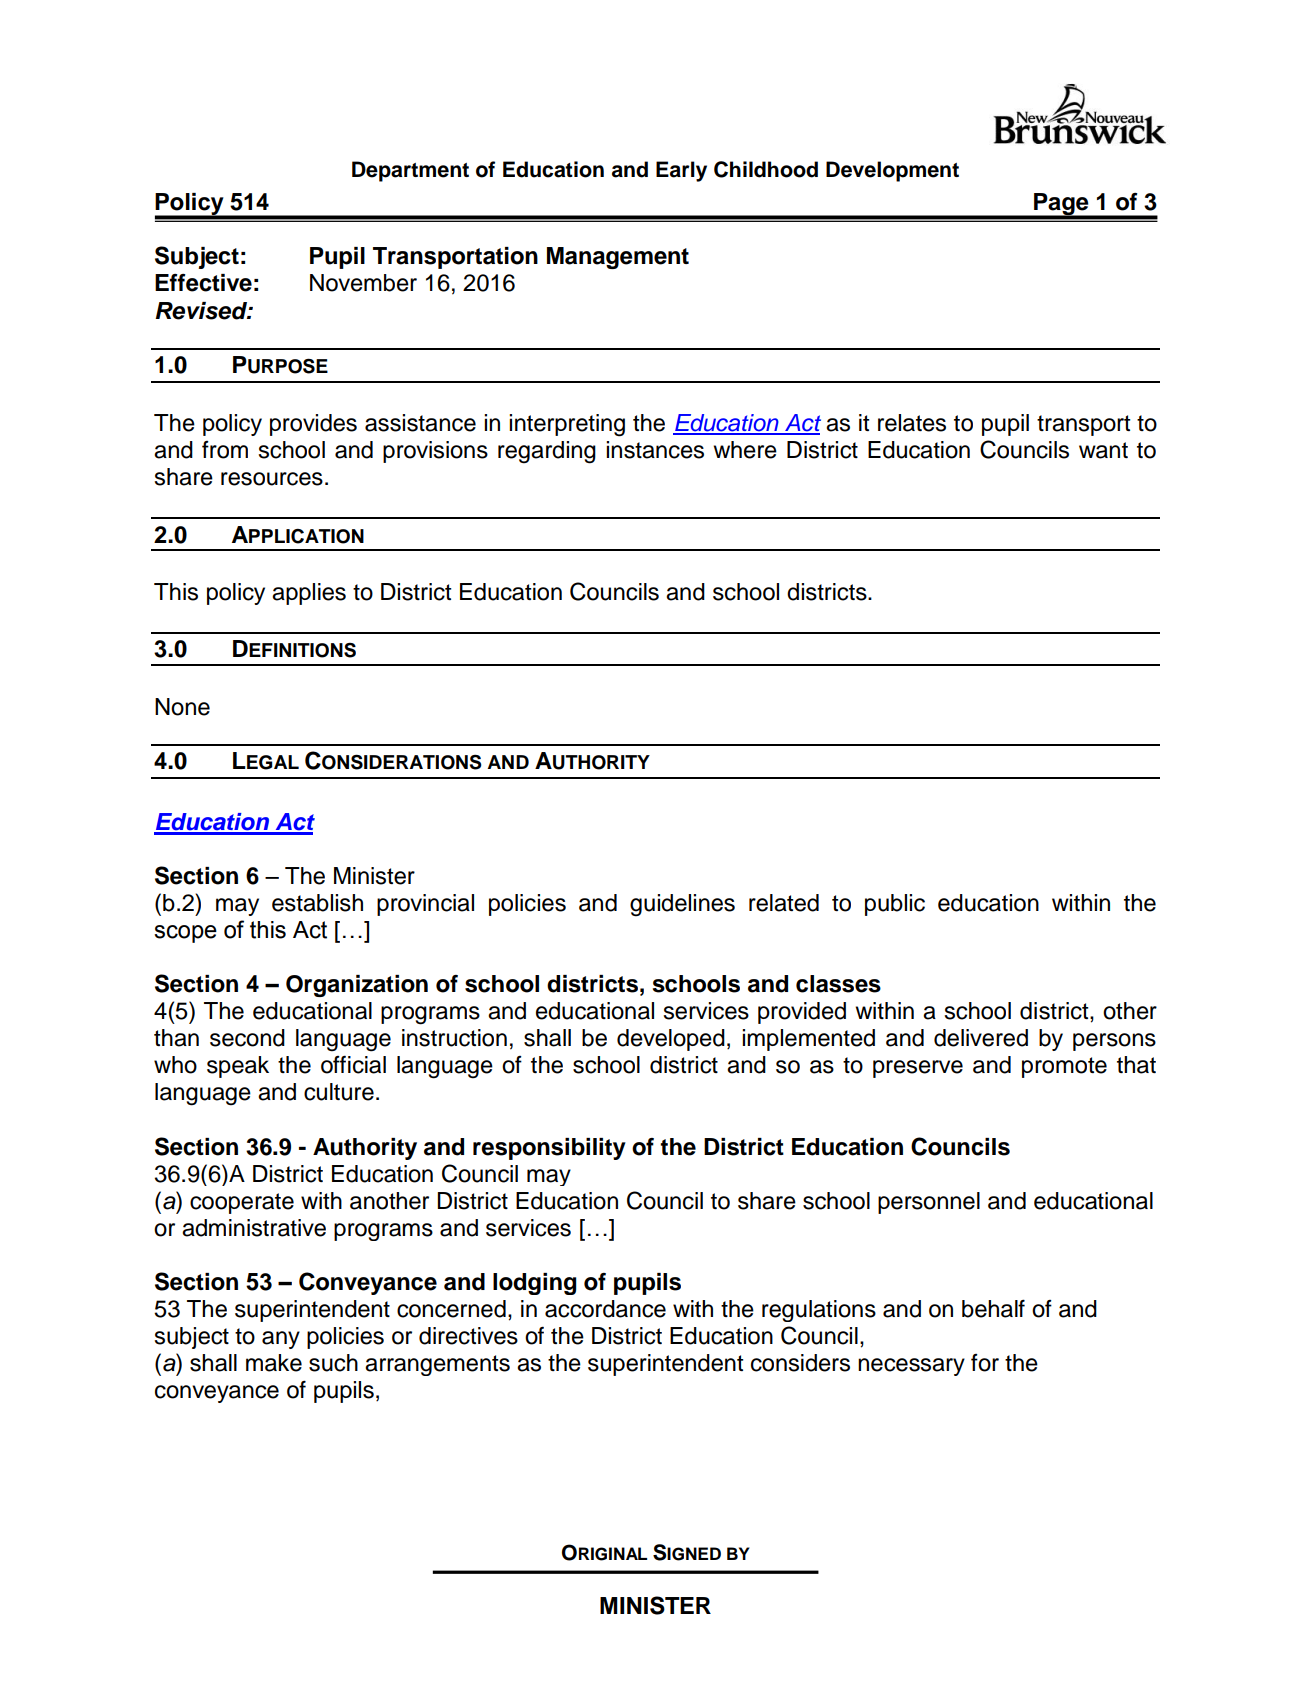 This image has width=1311, height=1696. I want to click on Early, so click(681, 171).
